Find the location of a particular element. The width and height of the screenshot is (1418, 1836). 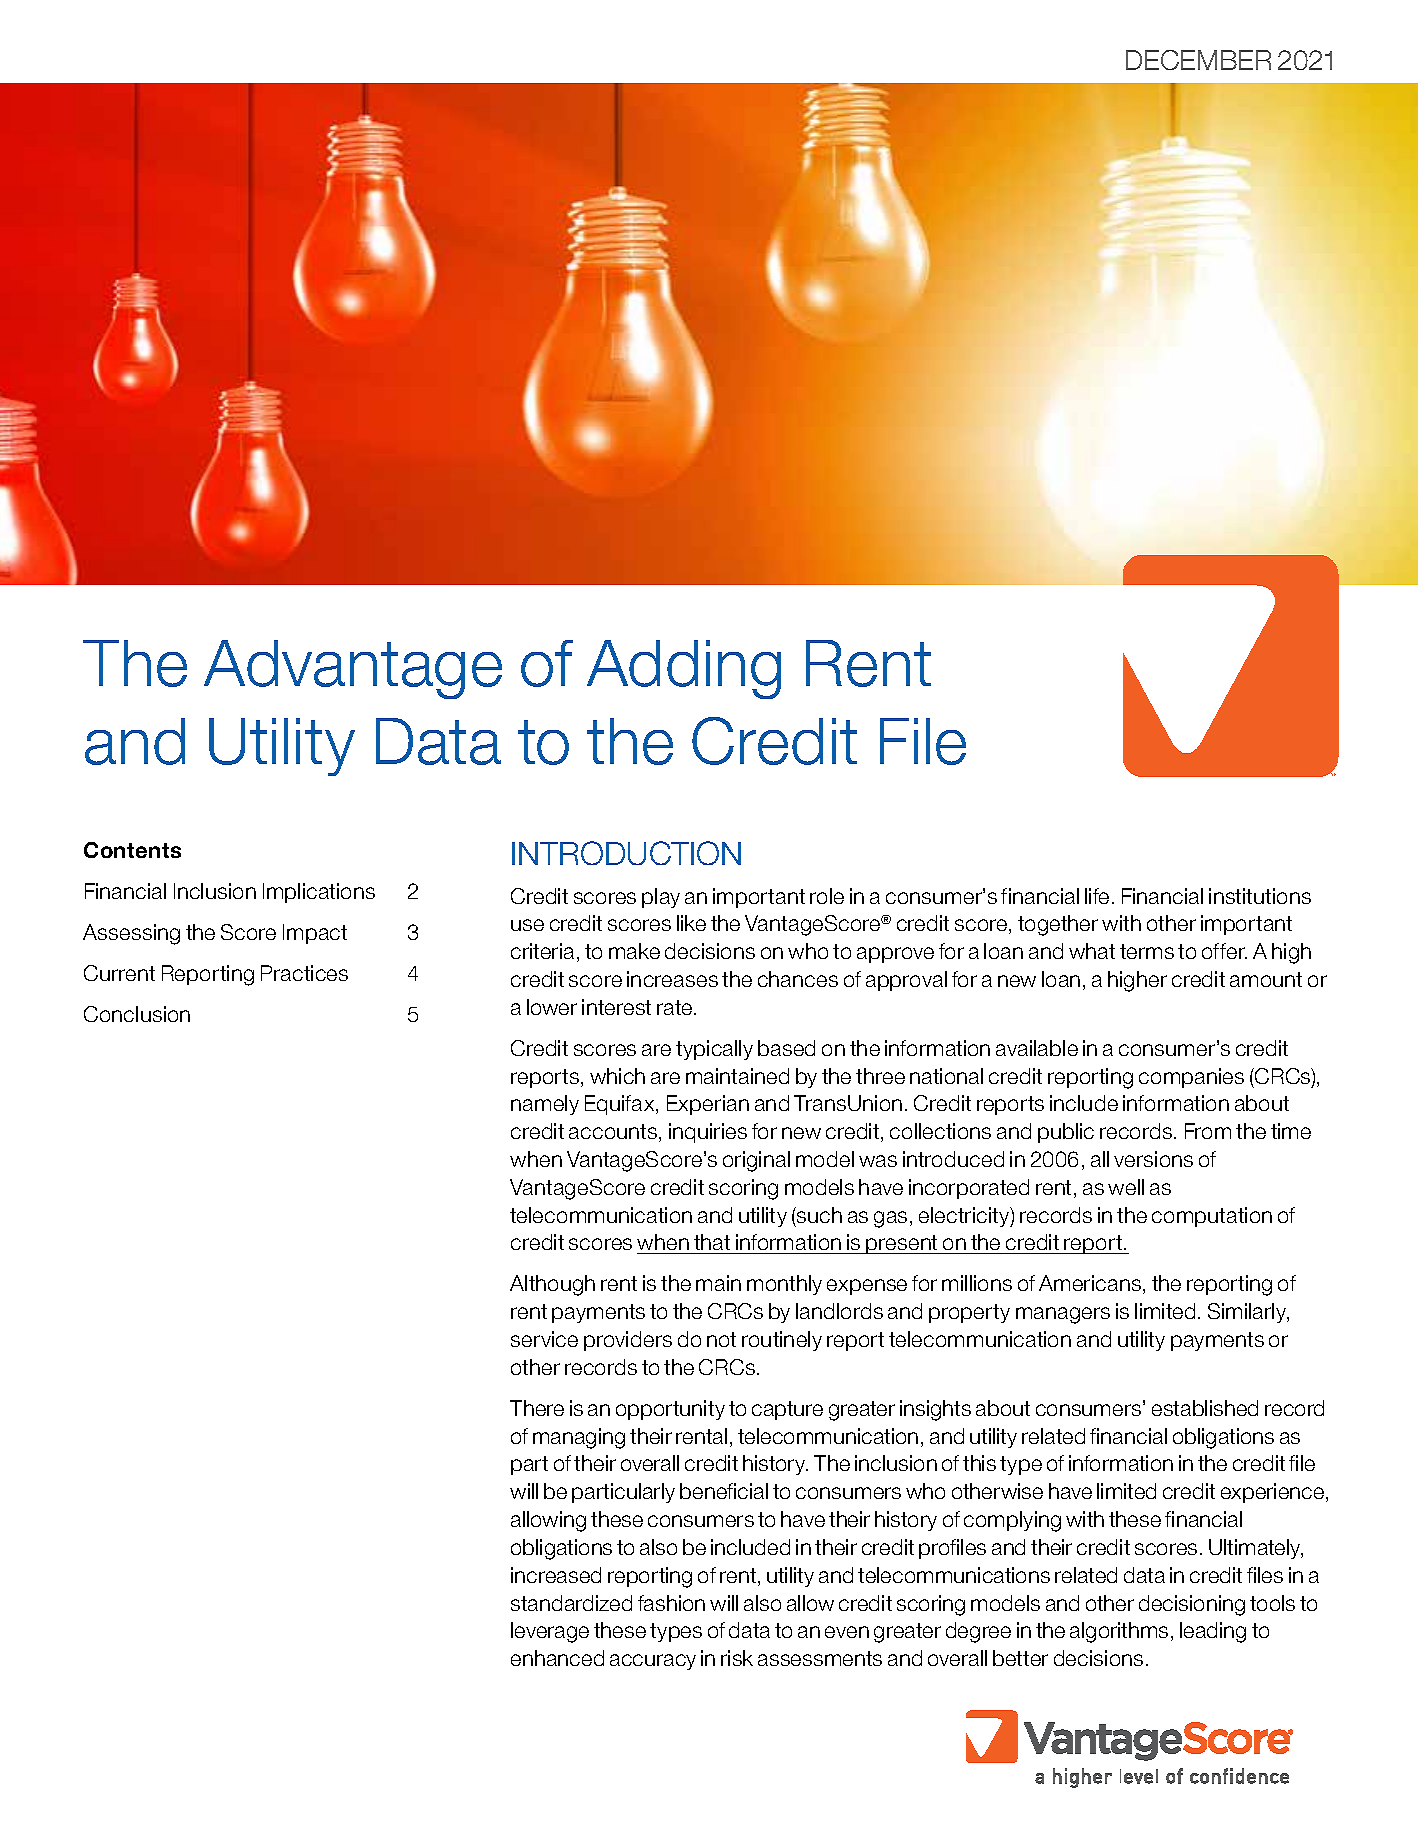

algorithms is located at coordinates (1119, 1632).
